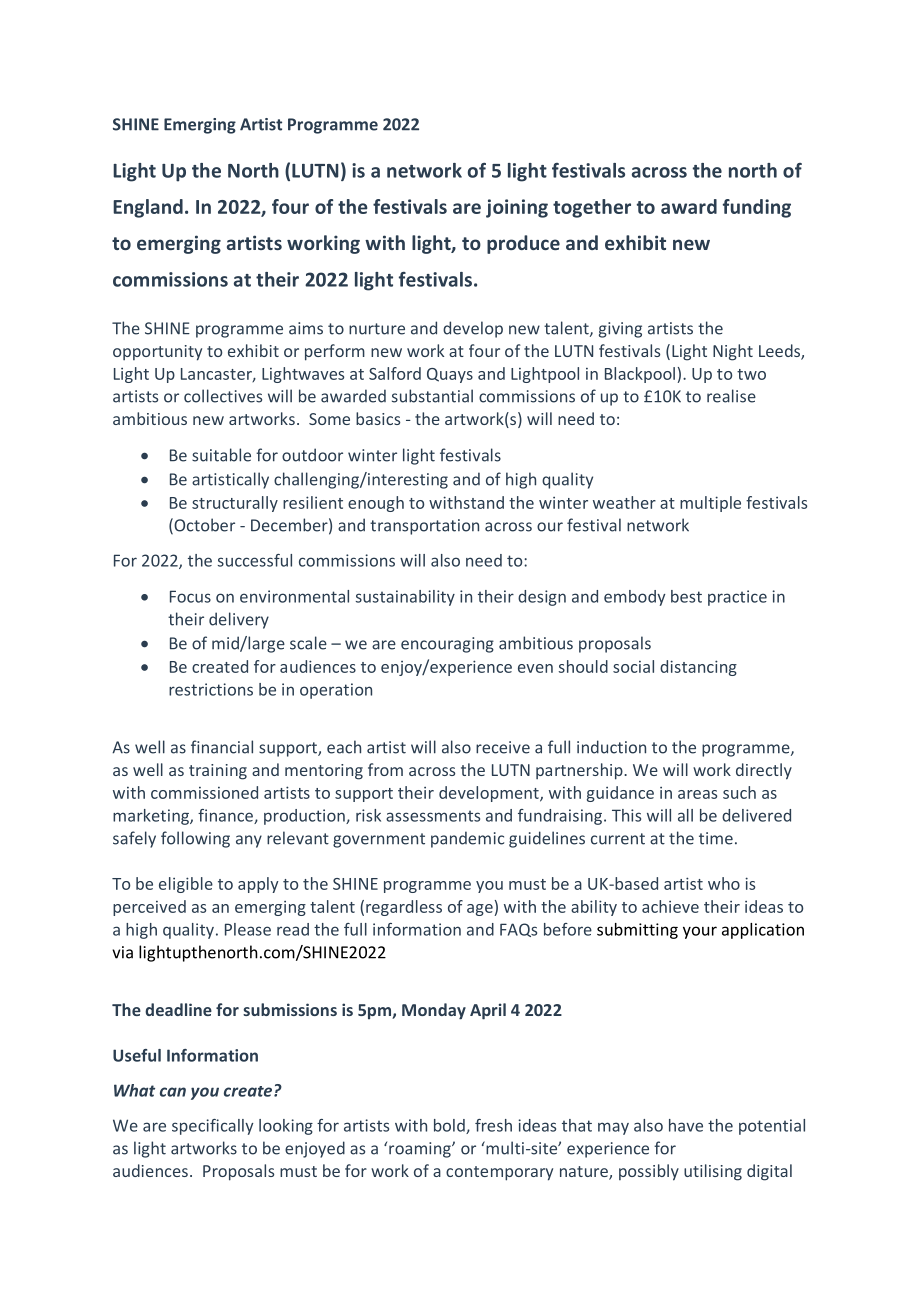  What do you see at coordinates (211, 689) in the page?
I see `restrictions` at bounding box center [211, 689].
